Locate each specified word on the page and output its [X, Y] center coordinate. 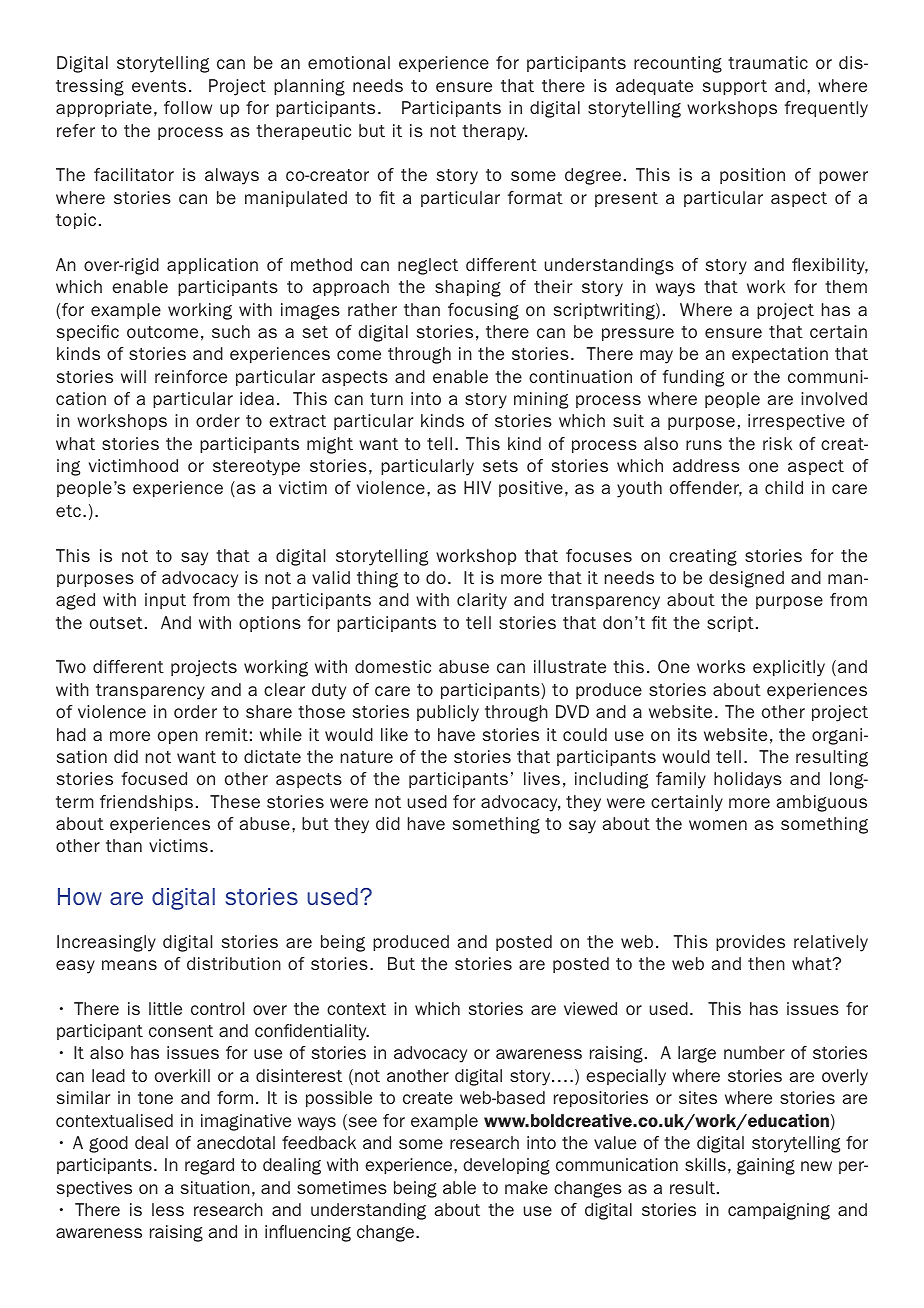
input [165, 601]
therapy [494, 132]
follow [188, 107]
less [168, 1209]
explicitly [789, 668]
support [735, 87]
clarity [482, 601]
